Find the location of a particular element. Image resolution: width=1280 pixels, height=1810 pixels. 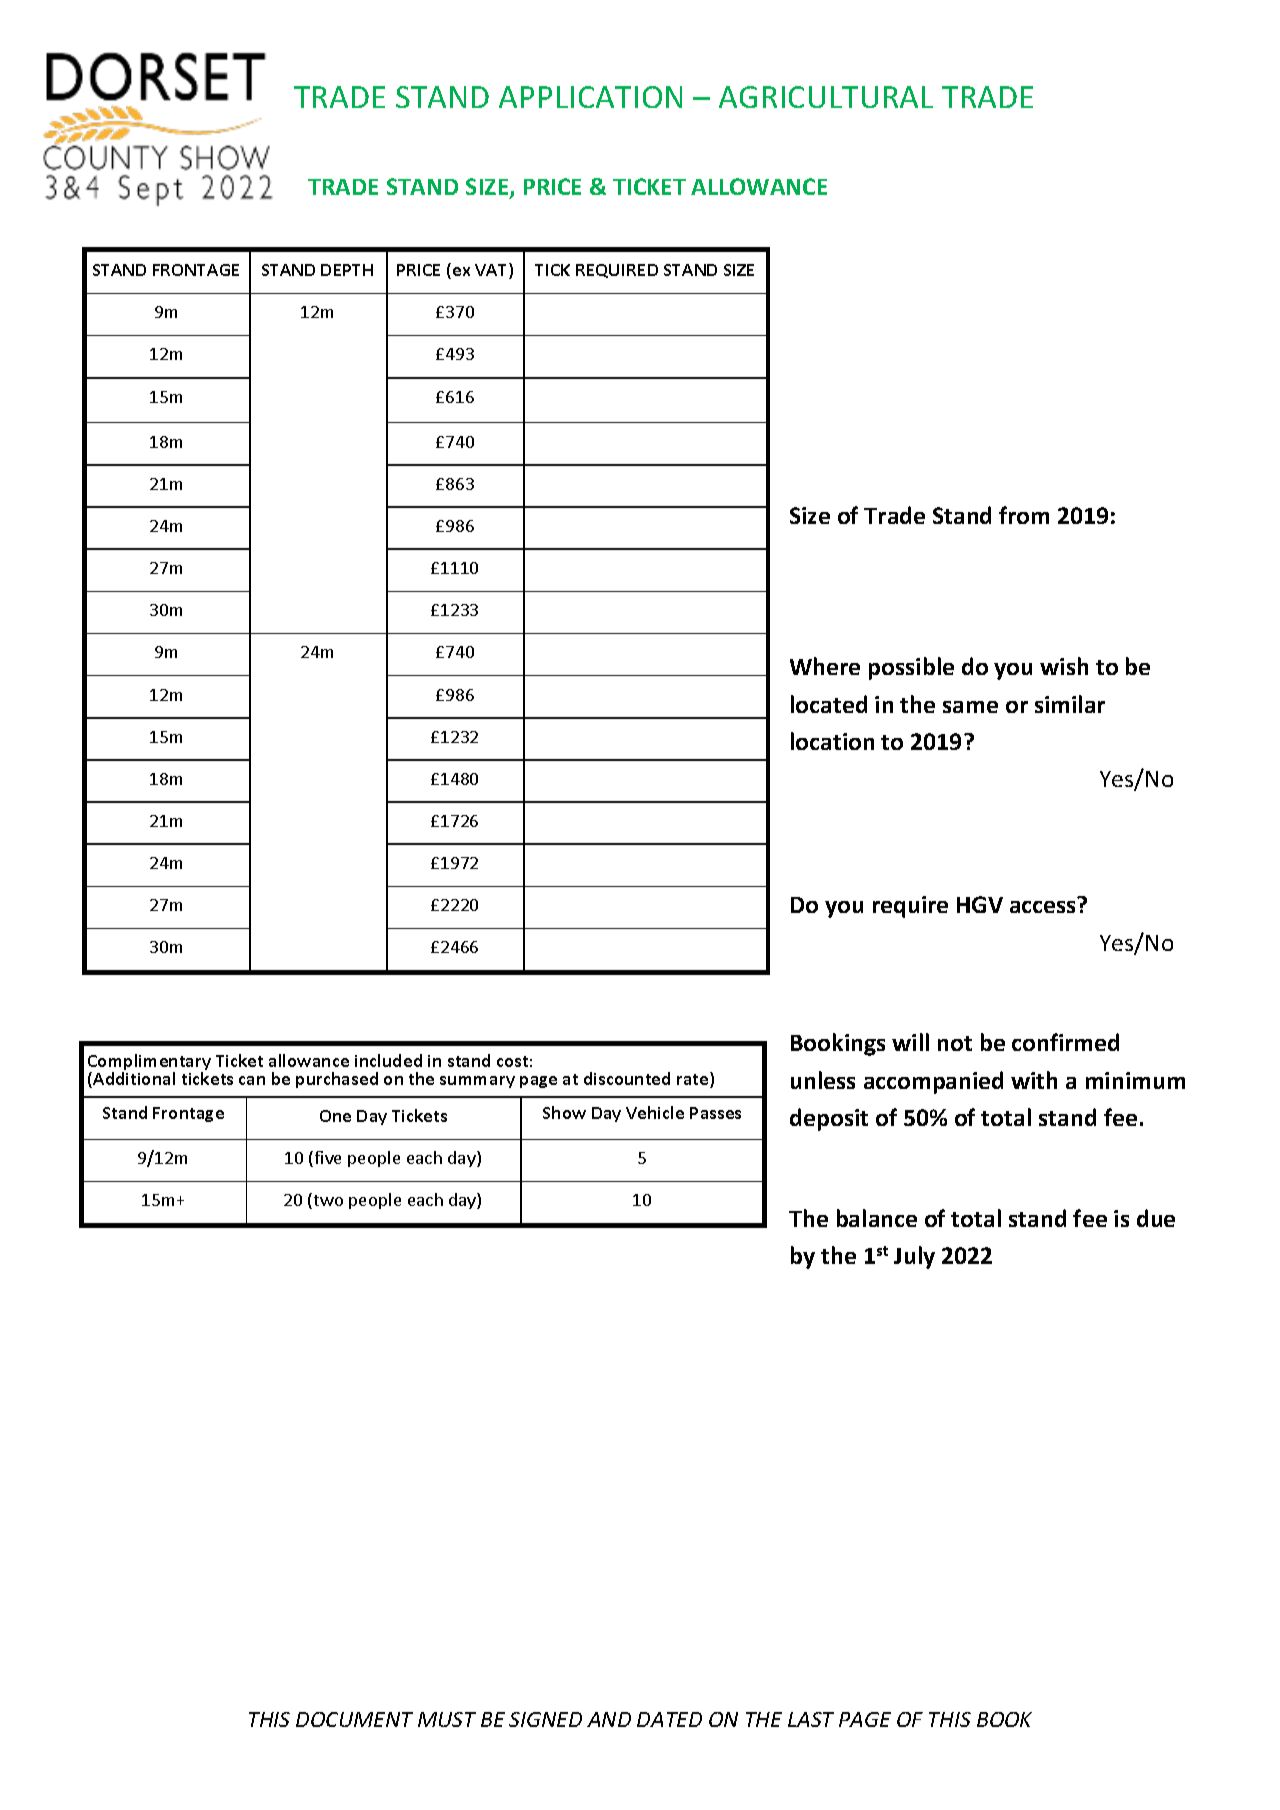

Complimentary is located at coordinates (149, 1063).
